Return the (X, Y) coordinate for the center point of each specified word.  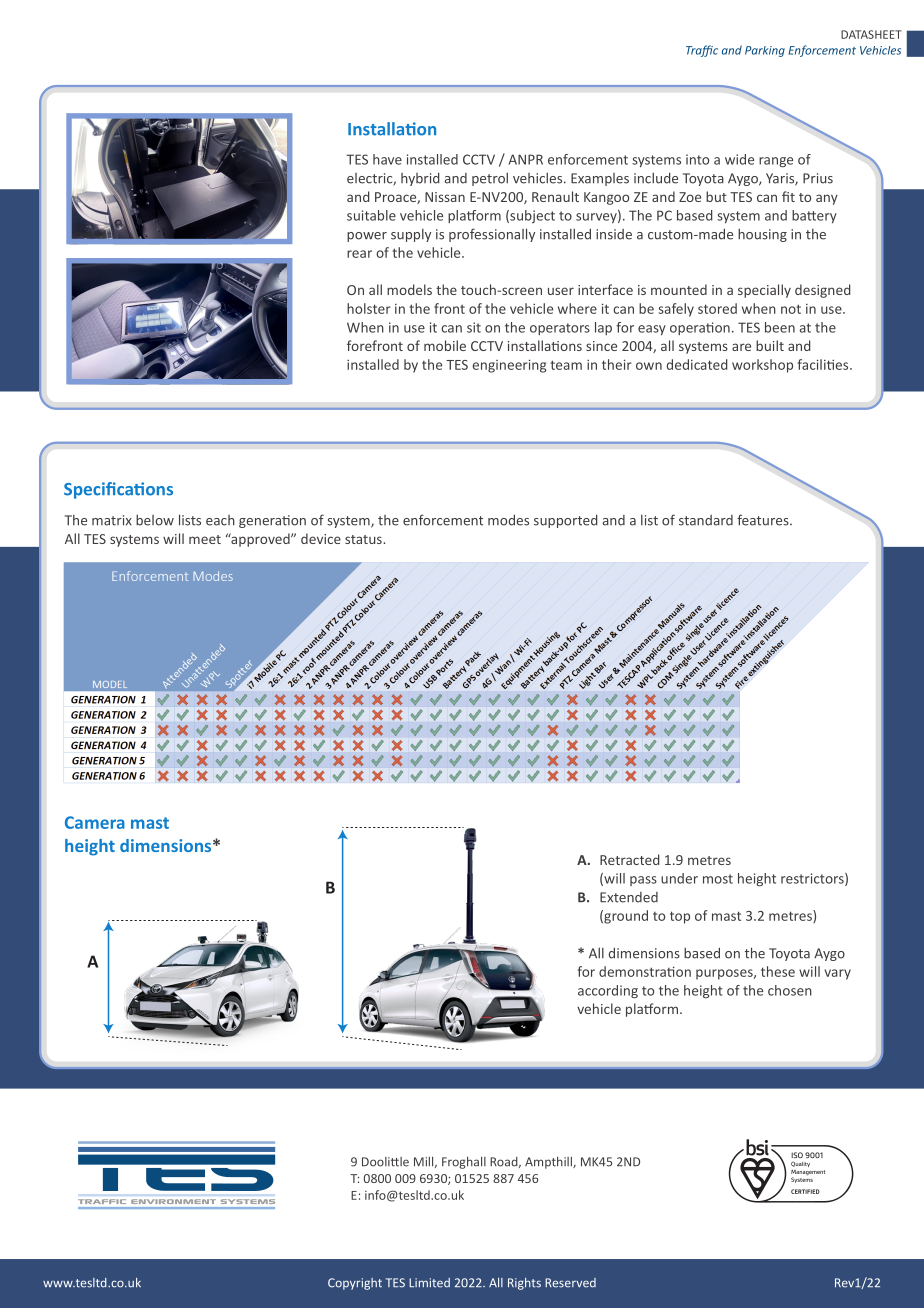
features (764, 520)
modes (508, 520)
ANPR (526, 159)
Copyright (355, 1284)
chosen (790, 990)
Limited (429, 1283)
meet (205, 539)
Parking (765, 51)
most (718, 879)
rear (359, 254)
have (387, 159)
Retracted (630, 859)
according (608, 991)
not (791, 309)
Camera (95, 822)
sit (474, 327)
